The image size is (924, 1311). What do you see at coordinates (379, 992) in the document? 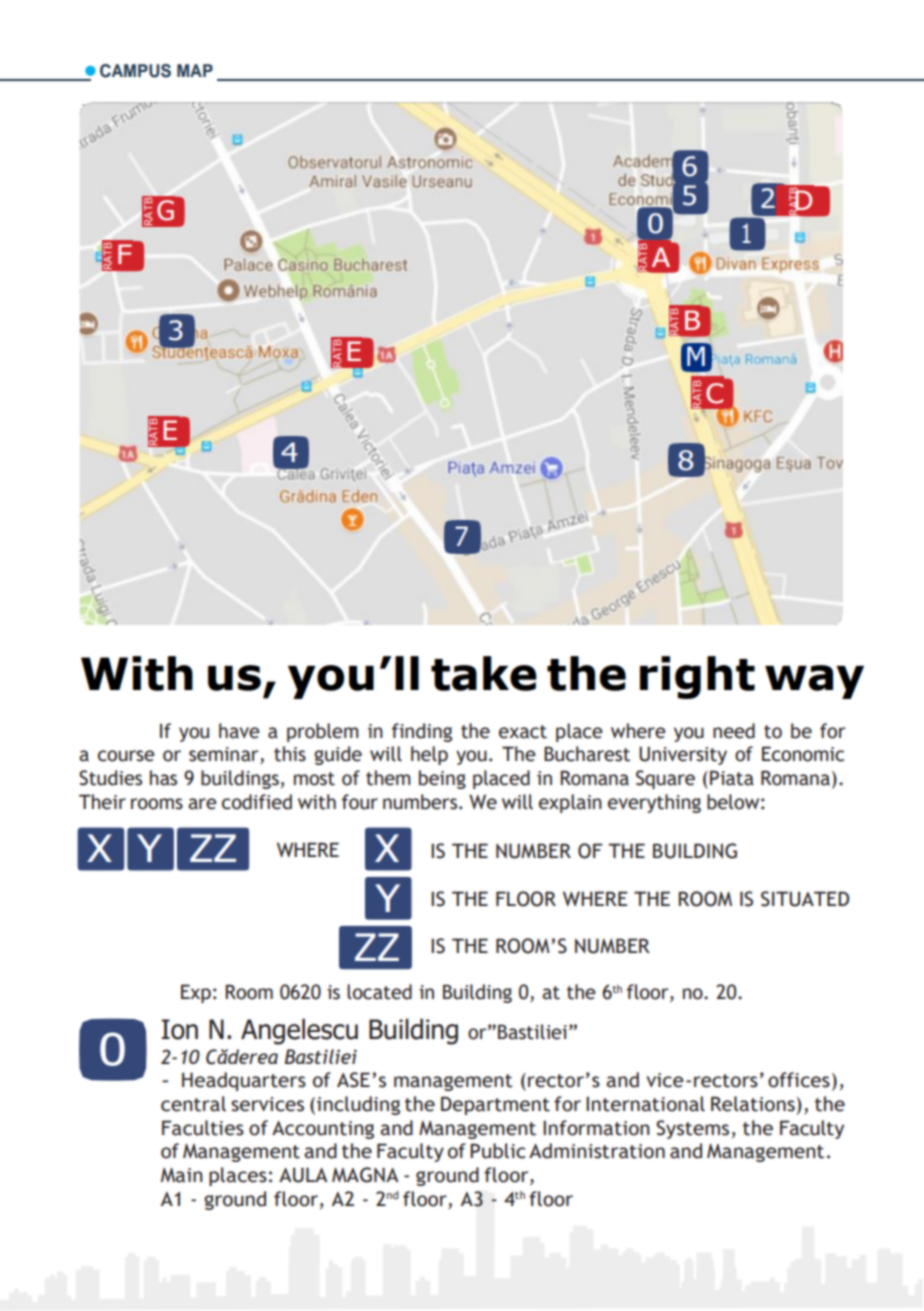
I see `located` at bounding box center [379, 992].
